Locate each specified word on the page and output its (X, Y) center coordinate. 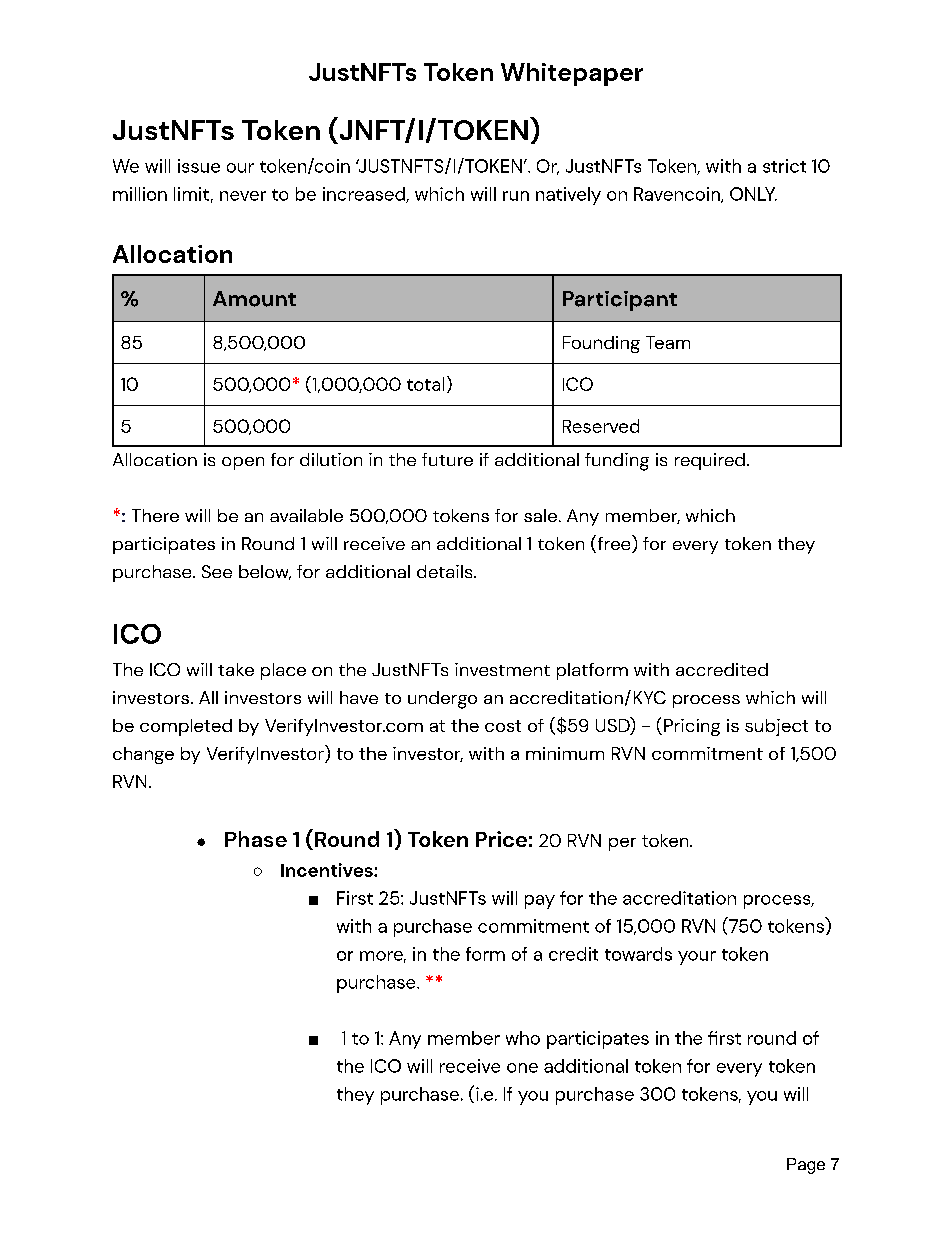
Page (806, 1166)
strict (784, 166)
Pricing (692, 727)
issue (199, 166)
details (446, 571)
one (522, 1068)
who (523, 1038)
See (217, 571)
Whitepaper (572, 74)
